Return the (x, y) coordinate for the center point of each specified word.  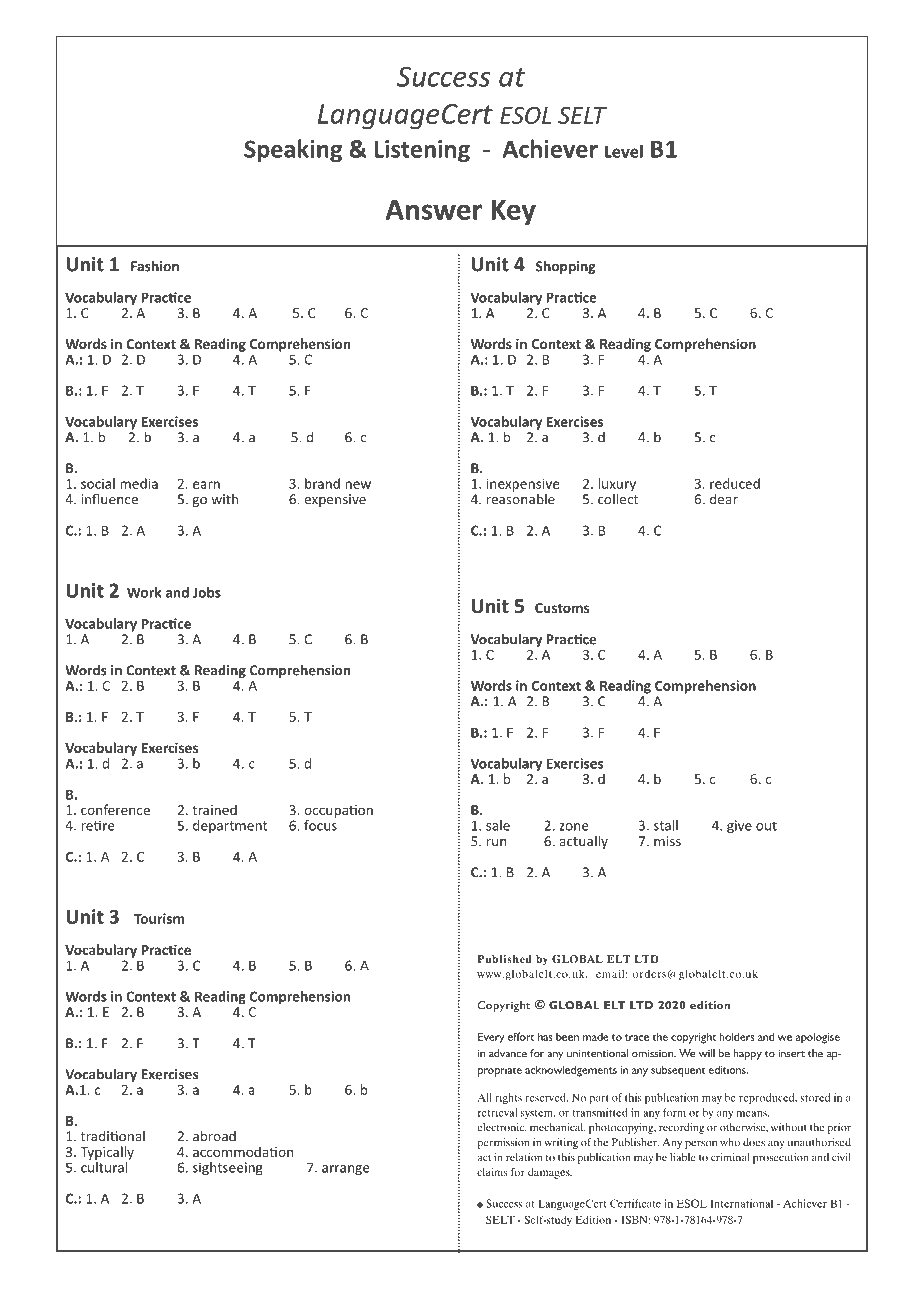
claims (492, 1172)
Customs (562, 608)
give (739, 827)
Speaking (293, 150)
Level (624, 151)
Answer (433, 209)
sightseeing (228, 1169)
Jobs (207, 592)
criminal (730, 1157)
